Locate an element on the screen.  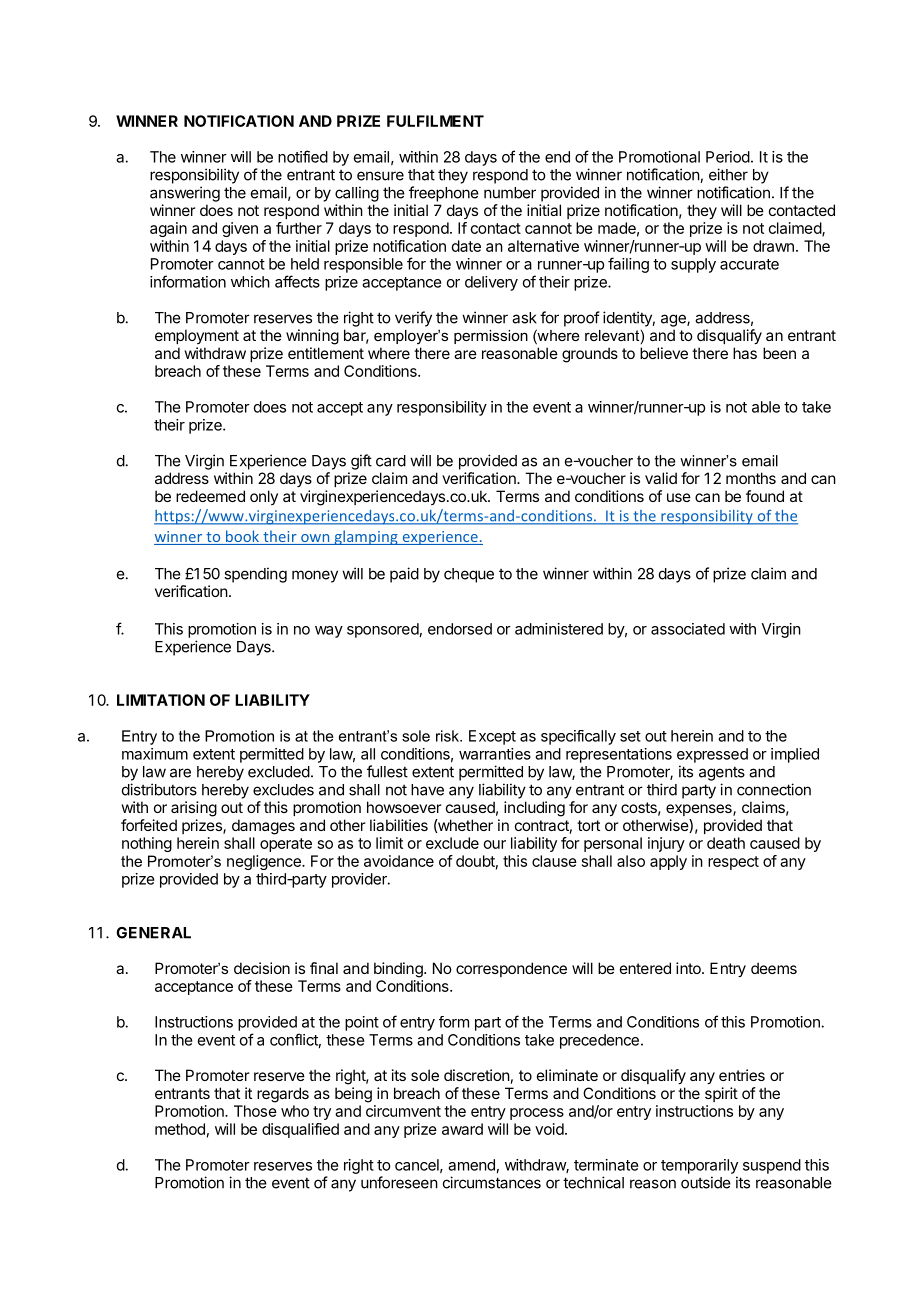
temporarily is located at coordinates (699, 1166).
